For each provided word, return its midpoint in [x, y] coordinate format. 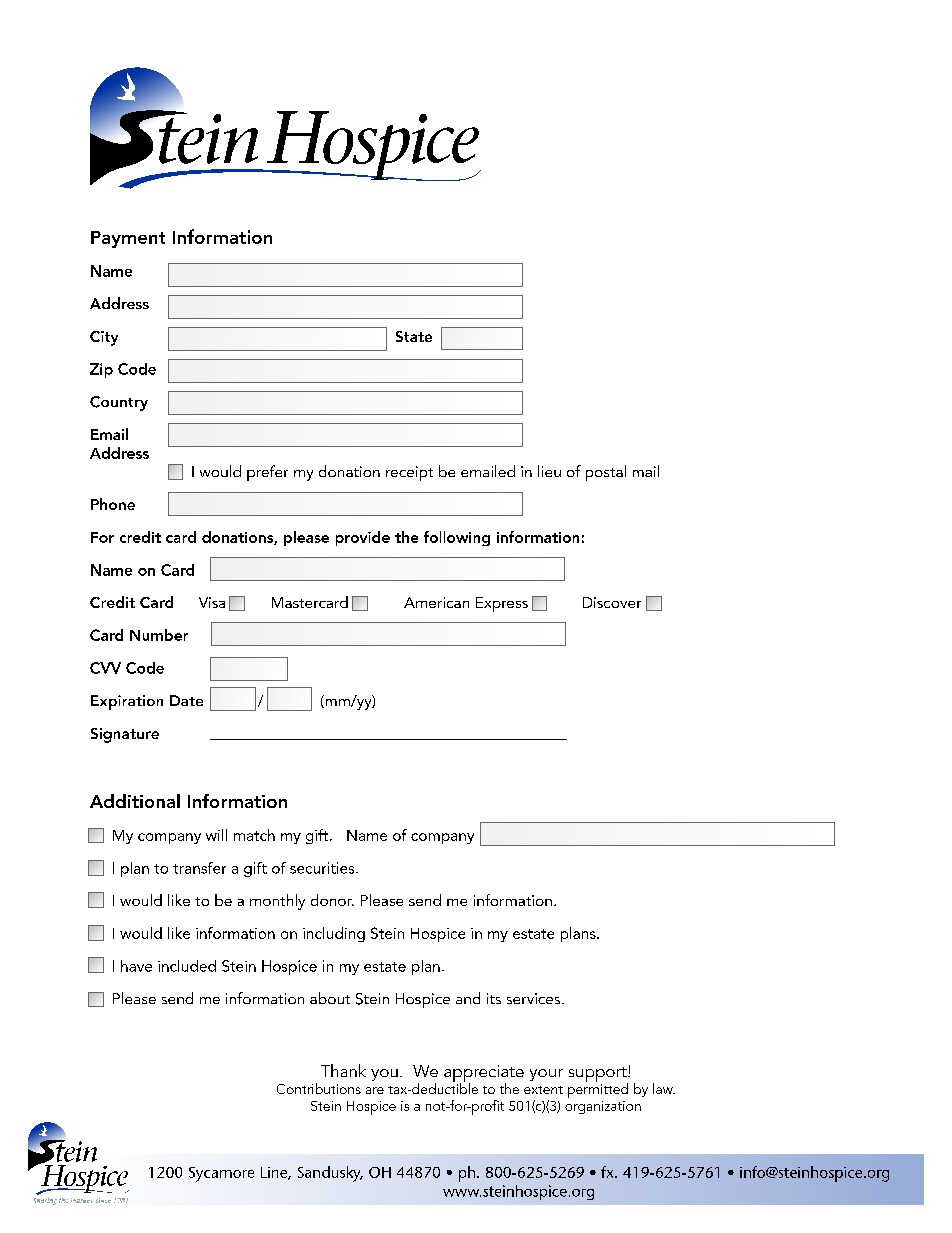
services [535, 998]
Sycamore [221, 1174]
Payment [128, 239]
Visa [212, 602]
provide [363, 538]
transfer [199, 868]
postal [606, 473]
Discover [612, 602]
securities [323, 868]
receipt [409, 473]
